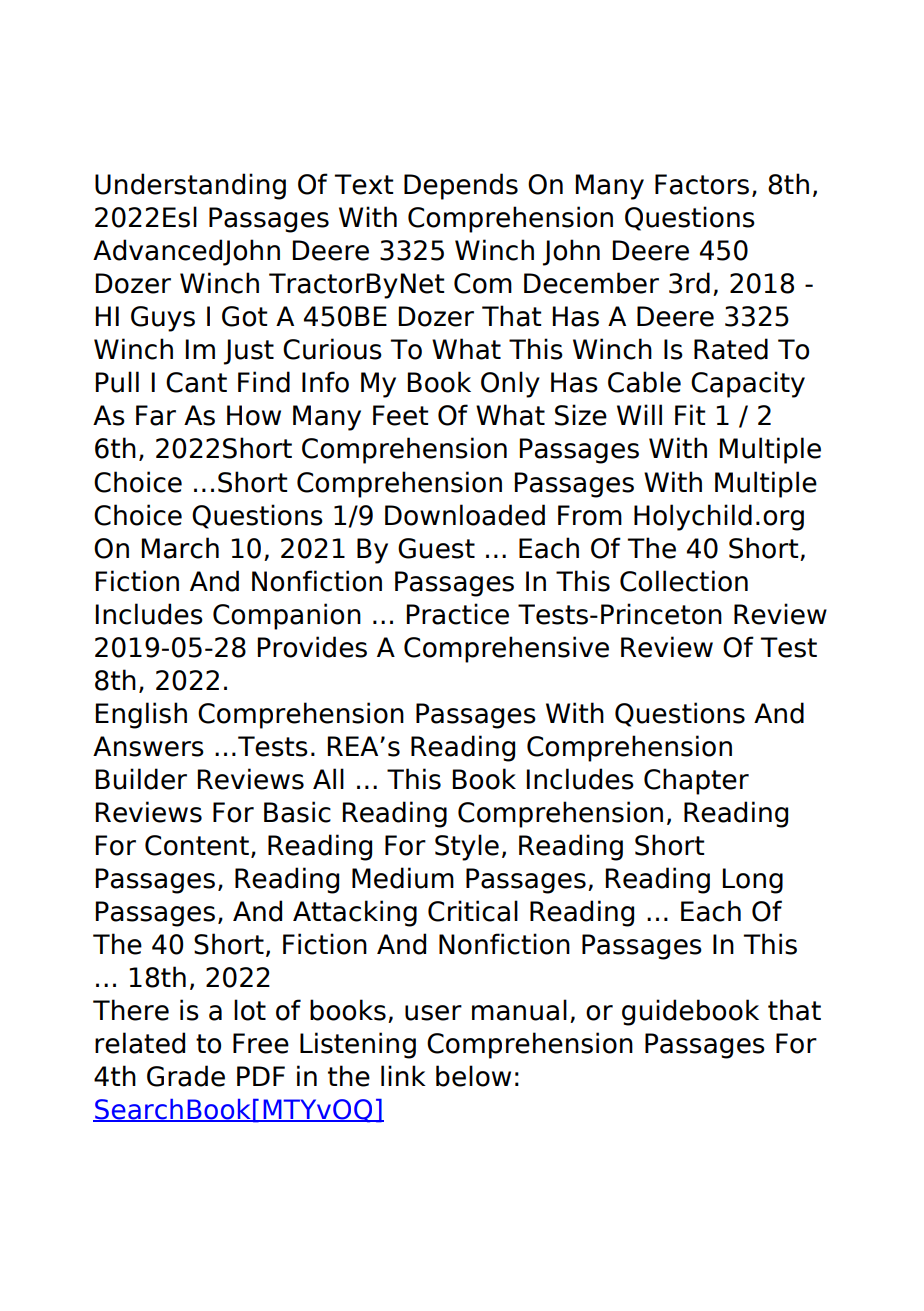 Image resolution: width=924 pixels, height=1311 pixels. I want to click on Collection, so click(684, 581).
